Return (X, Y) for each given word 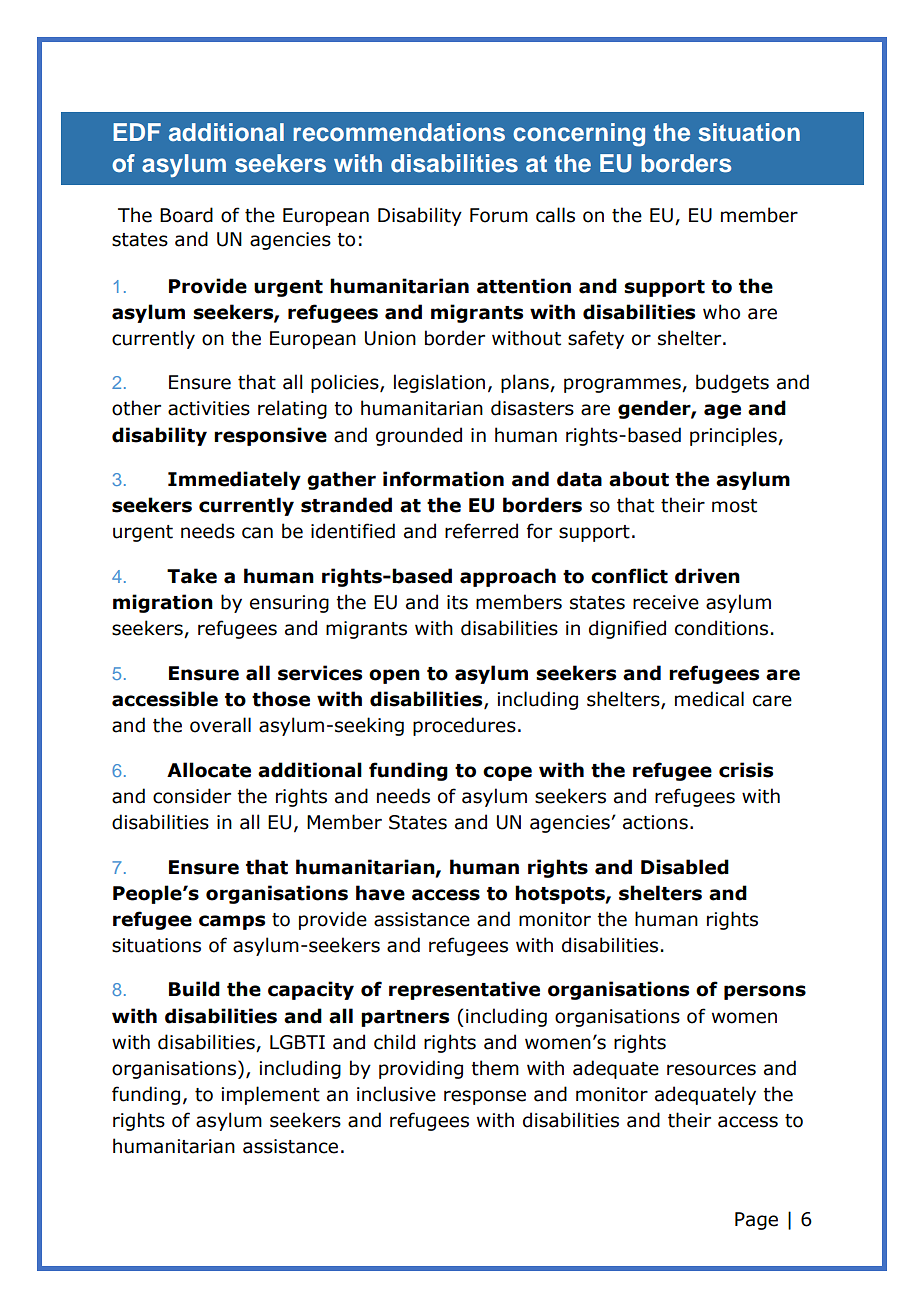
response (485, 1097)
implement (271, 1095)
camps (232, 922)
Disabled (685, 867)
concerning (579, 135)
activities (209, 408)
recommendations (399, 132)
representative (464, 990)
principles (734, 436)
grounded (419, 436)
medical (709, 699)
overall (220, 725)
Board (186, 215)
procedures (464, 726)
